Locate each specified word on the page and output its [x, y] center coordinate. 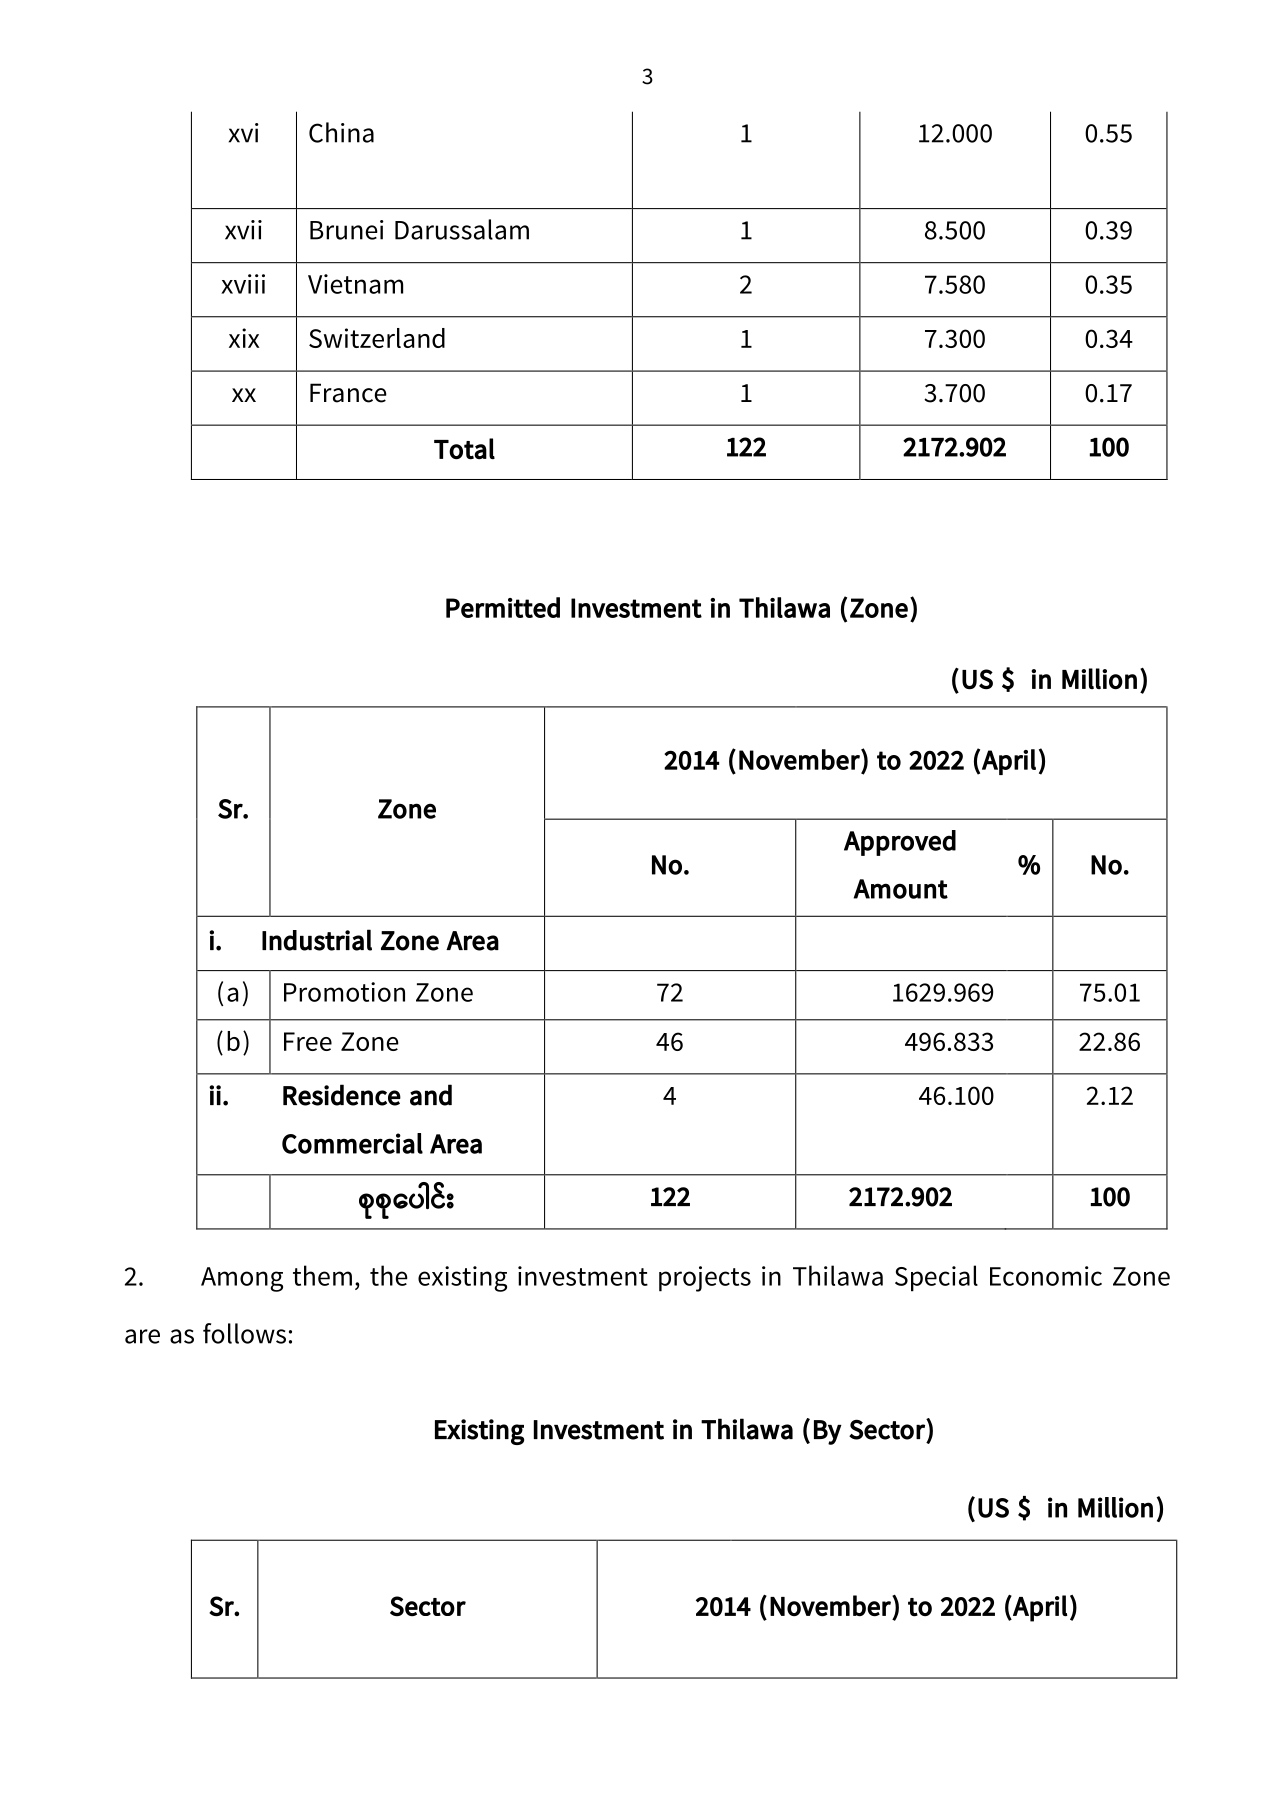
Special [936, 1278]
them [322, 1275]
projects [705, 1279]
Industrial [317, 940]
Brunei [347, 230]
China [341, 132]
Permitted [503, 607]
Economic [1046, 1276]
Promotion [344, 992]
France [348, 393]
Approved [900, 843]
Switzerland [377, 338]
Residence [342, 1095]
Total [464, 449]
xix [244, 338]
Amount [900, 889]
